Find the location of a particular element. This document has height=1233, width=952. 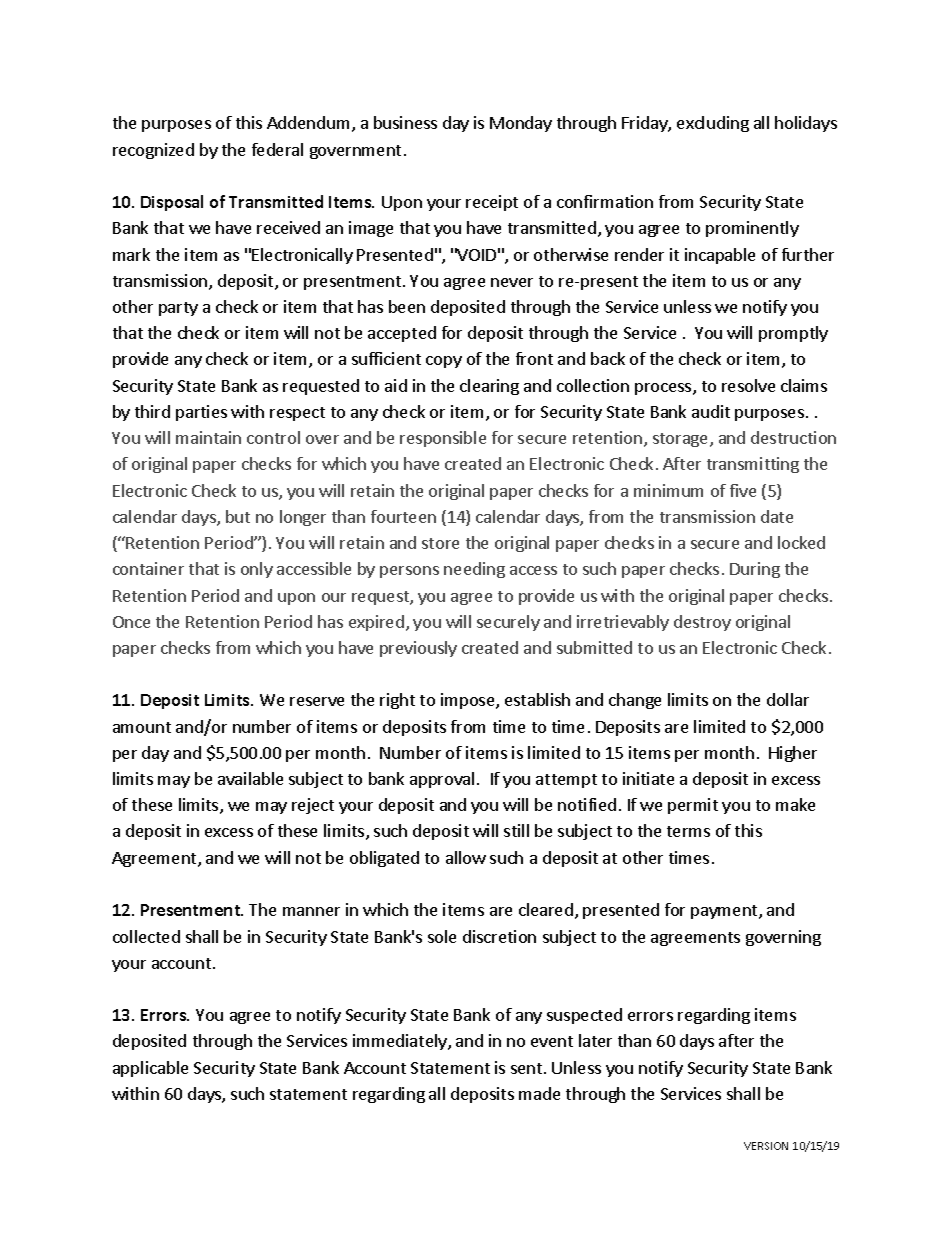

parties is located at coordinates (201, 413).
